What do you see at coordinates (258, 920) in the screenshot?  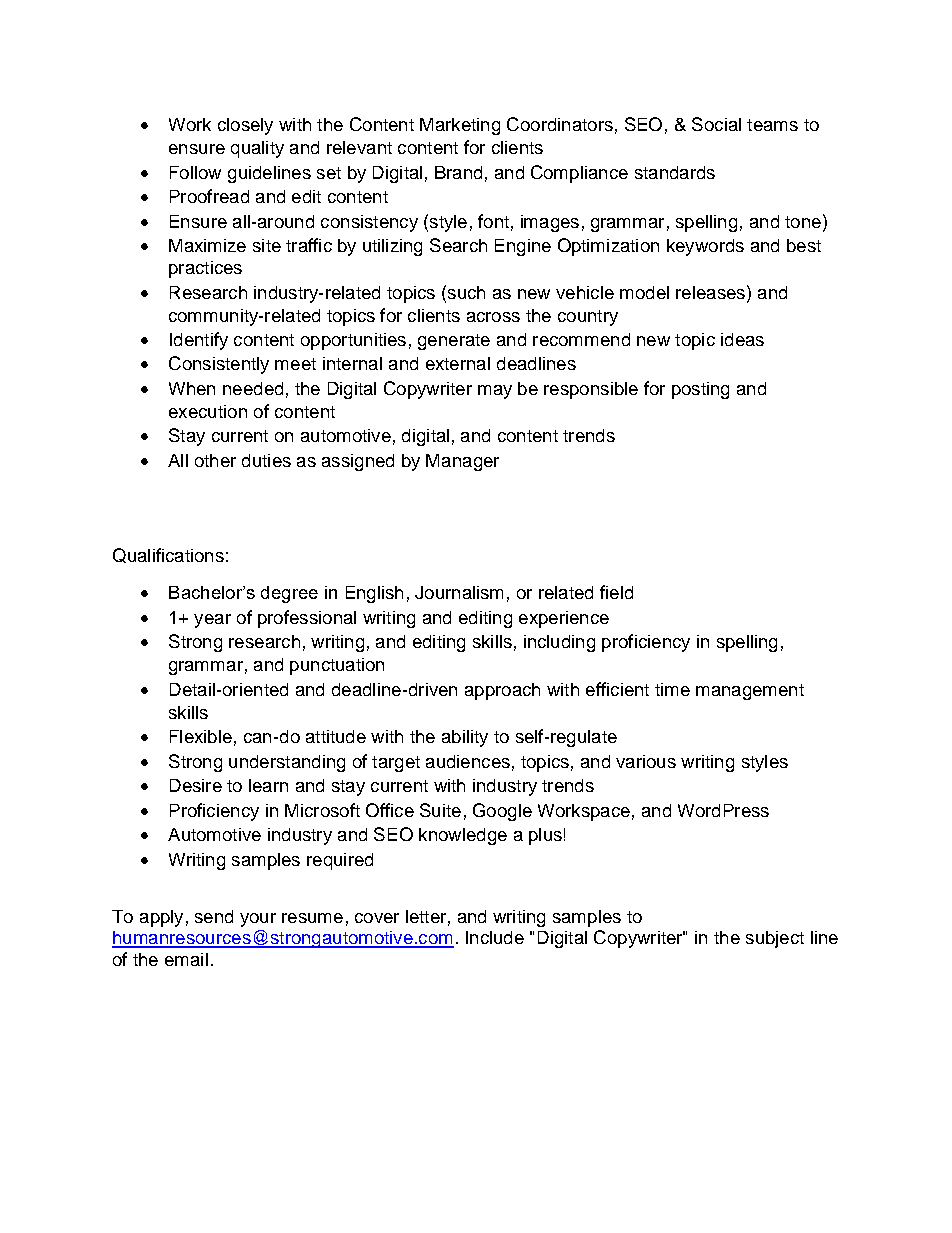 I see `your` at bounding box center [258, 920].
